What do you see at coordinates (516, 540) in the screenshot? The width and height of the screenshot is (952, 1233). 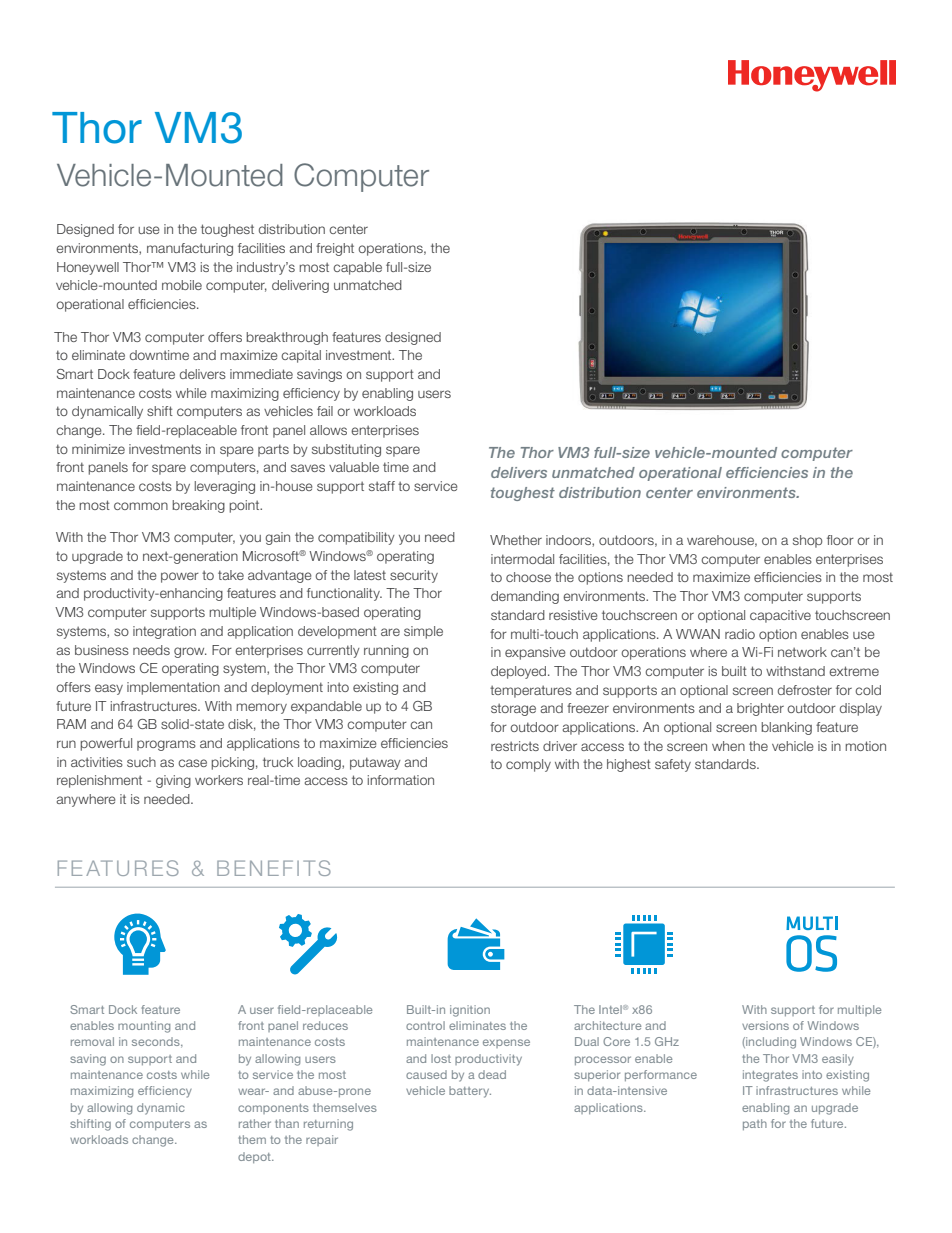 I see `Whether` at bounding box center [516, 540].
